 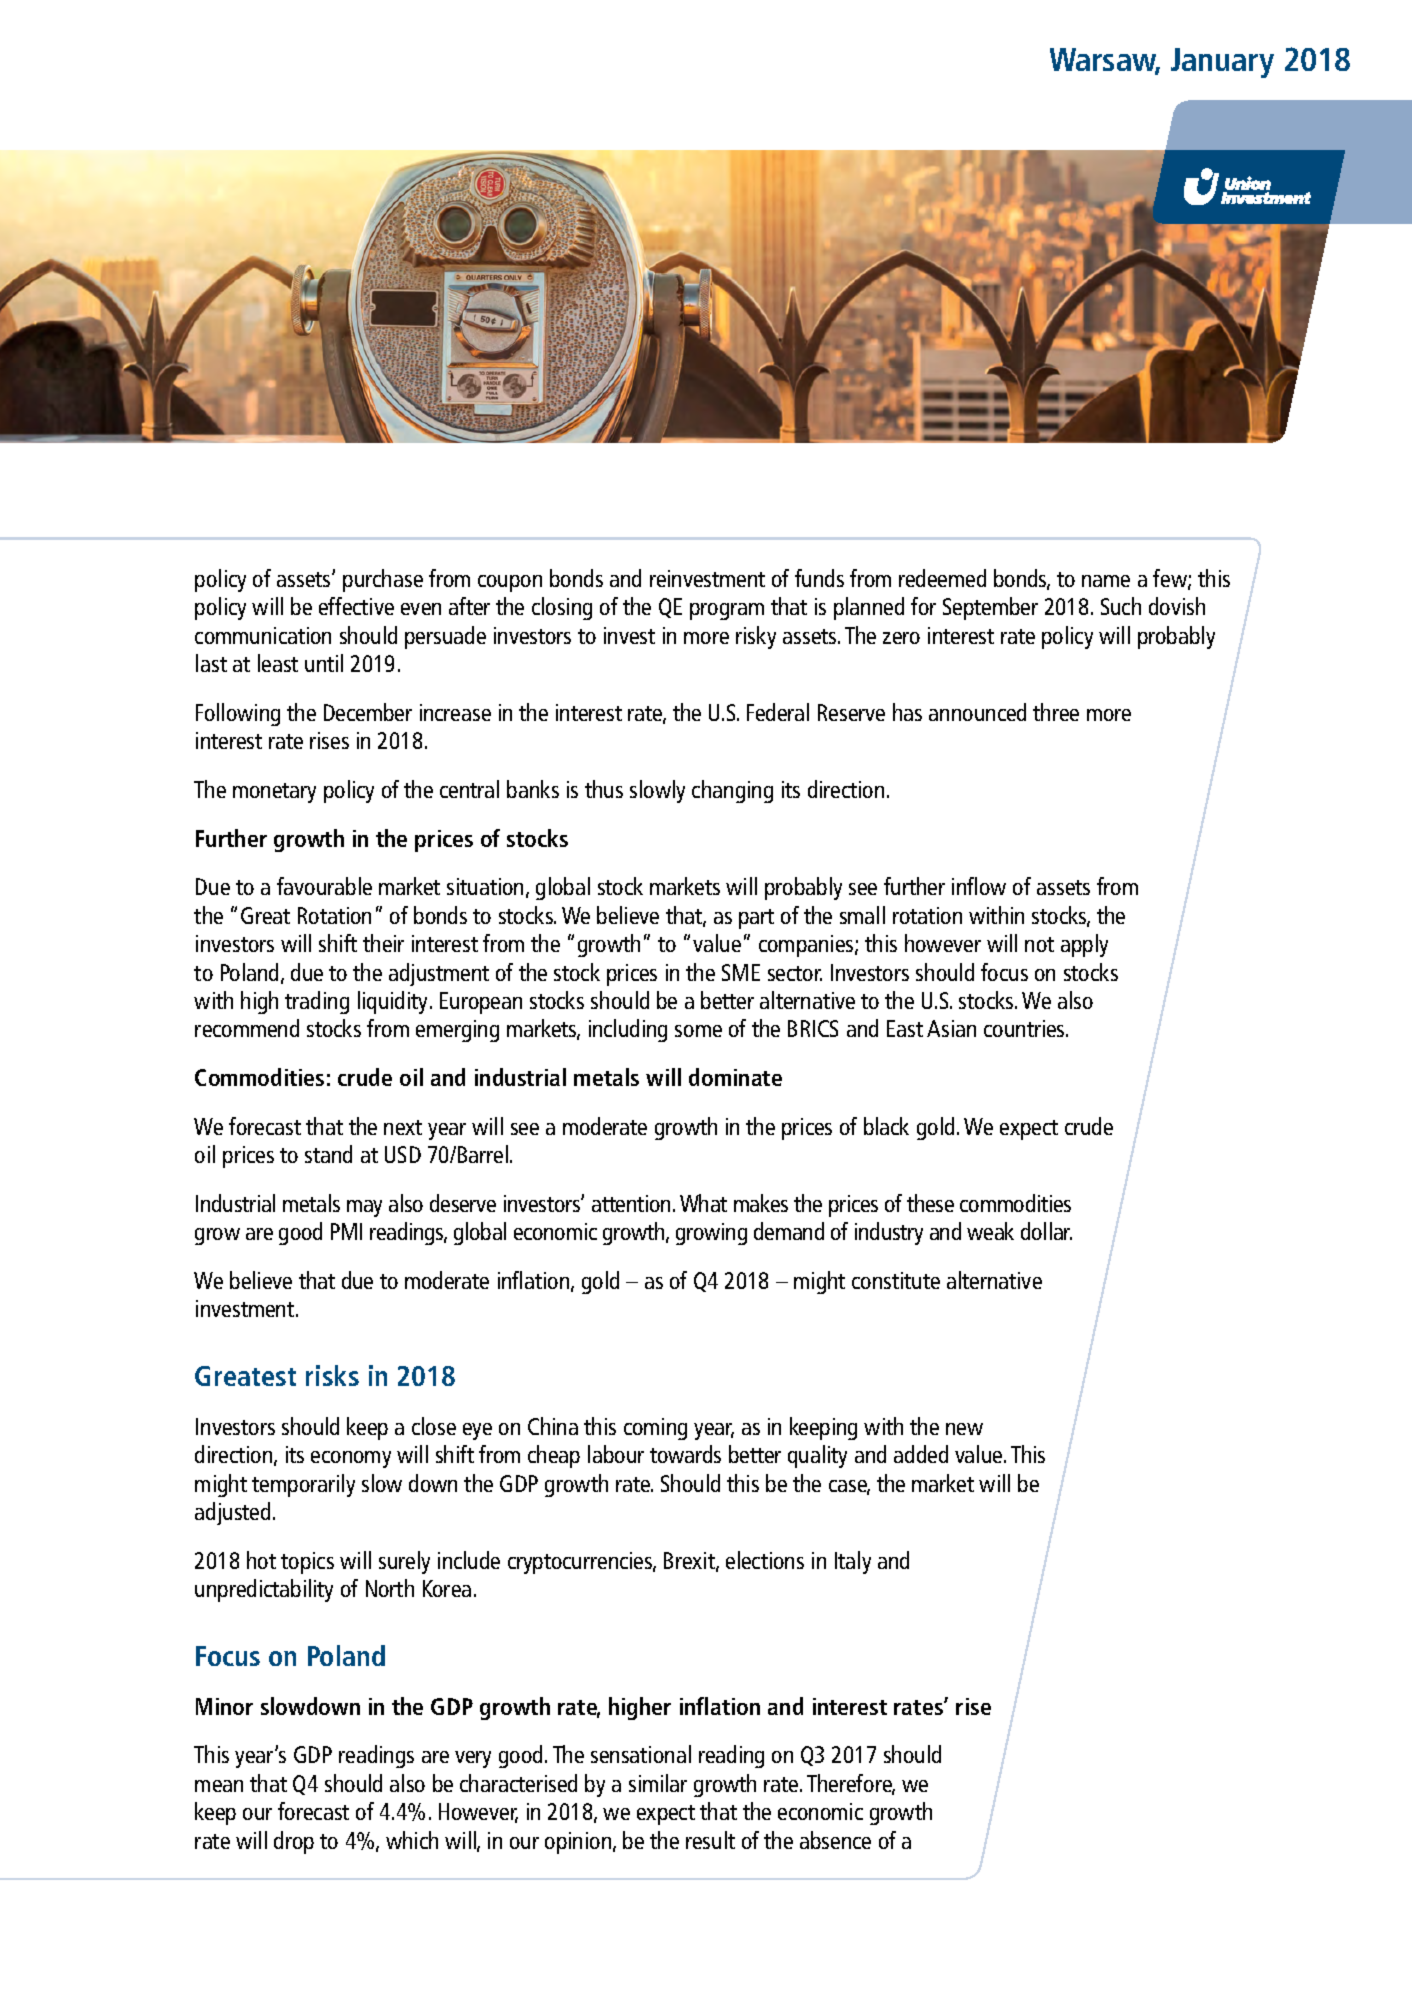 I want to click on PMI, so click(x=346, y=1231).
